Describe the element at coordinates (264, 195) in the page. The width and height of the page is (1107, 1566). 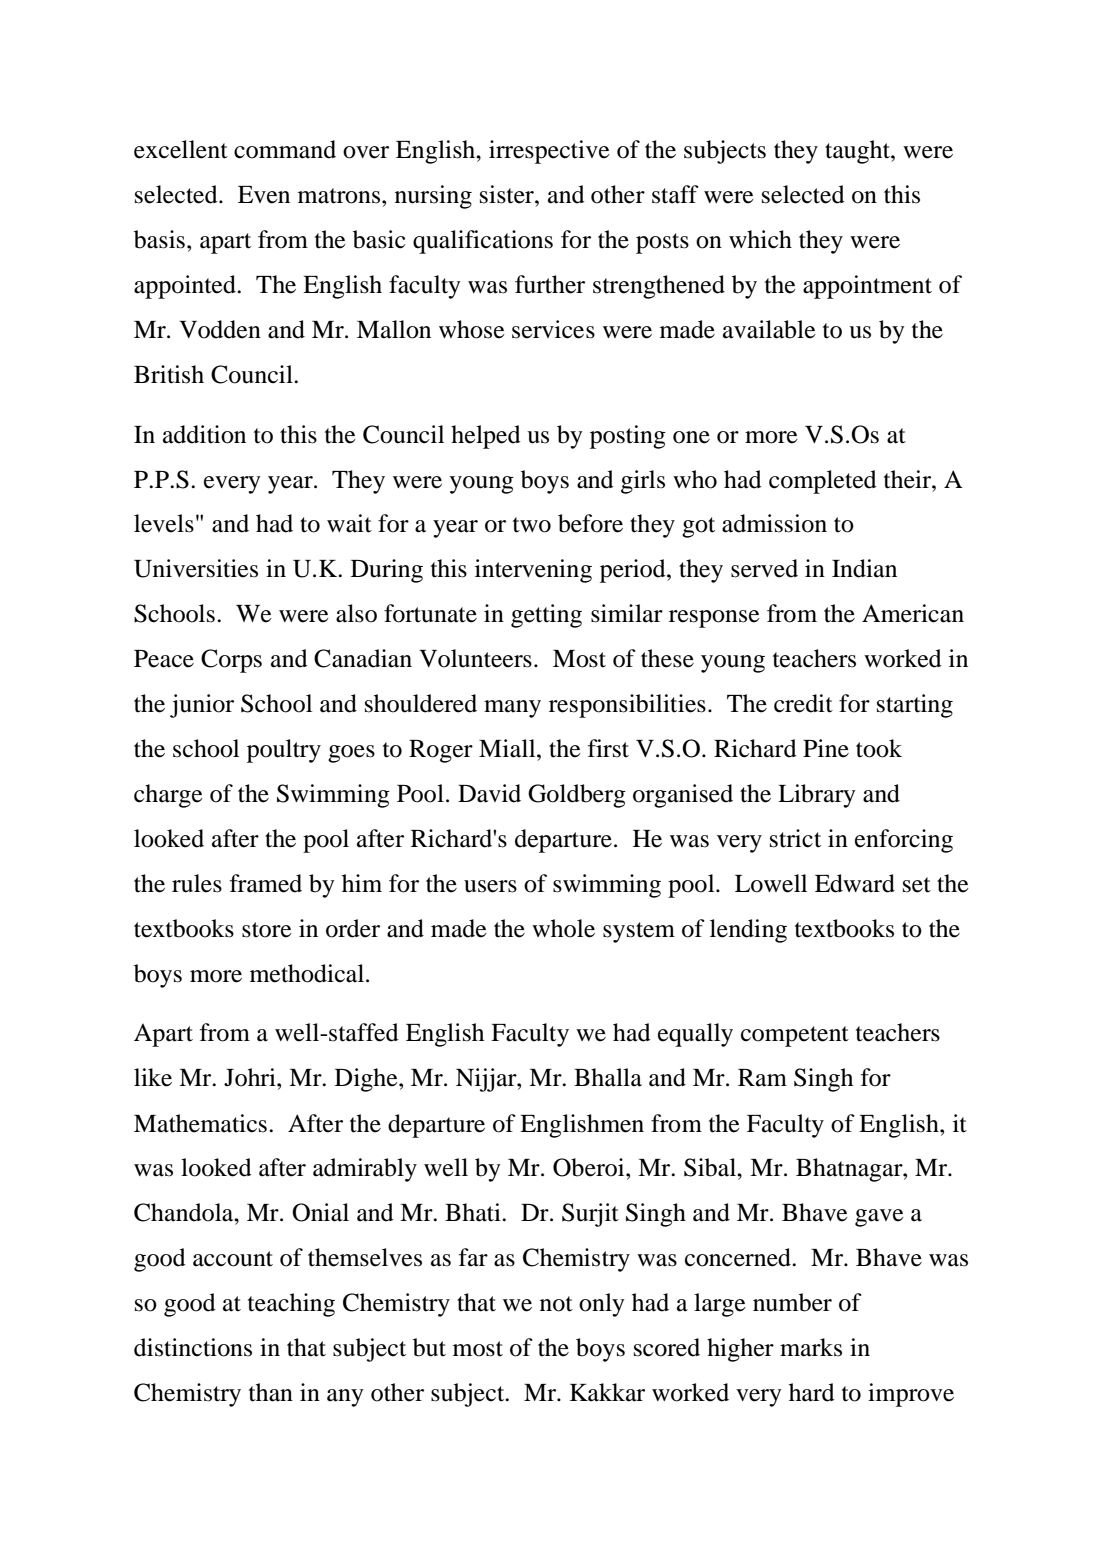
I see `Even` at that location.
